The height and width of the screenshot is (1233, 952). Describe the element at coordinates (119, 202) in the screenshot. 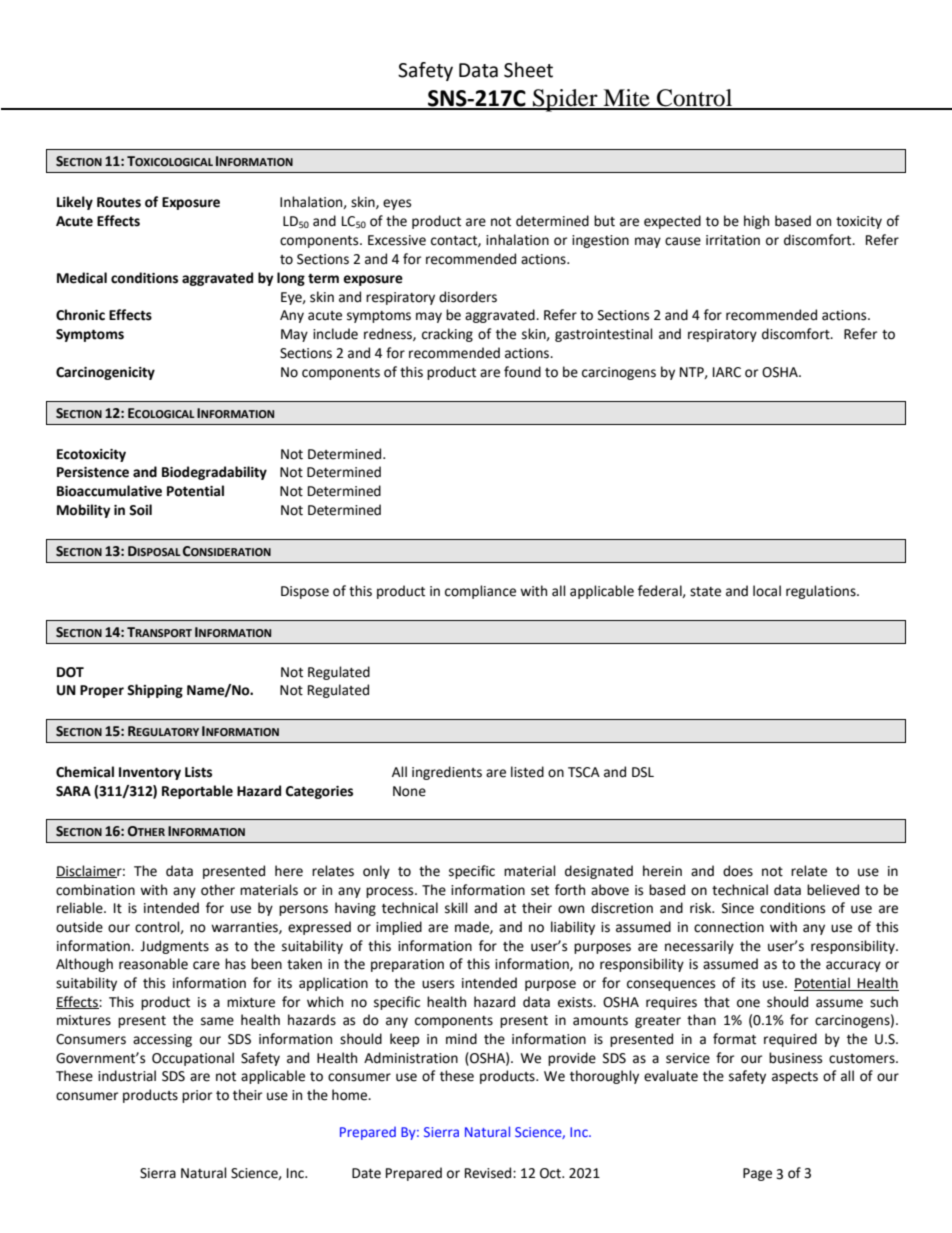

I see `Routes` at that location.
